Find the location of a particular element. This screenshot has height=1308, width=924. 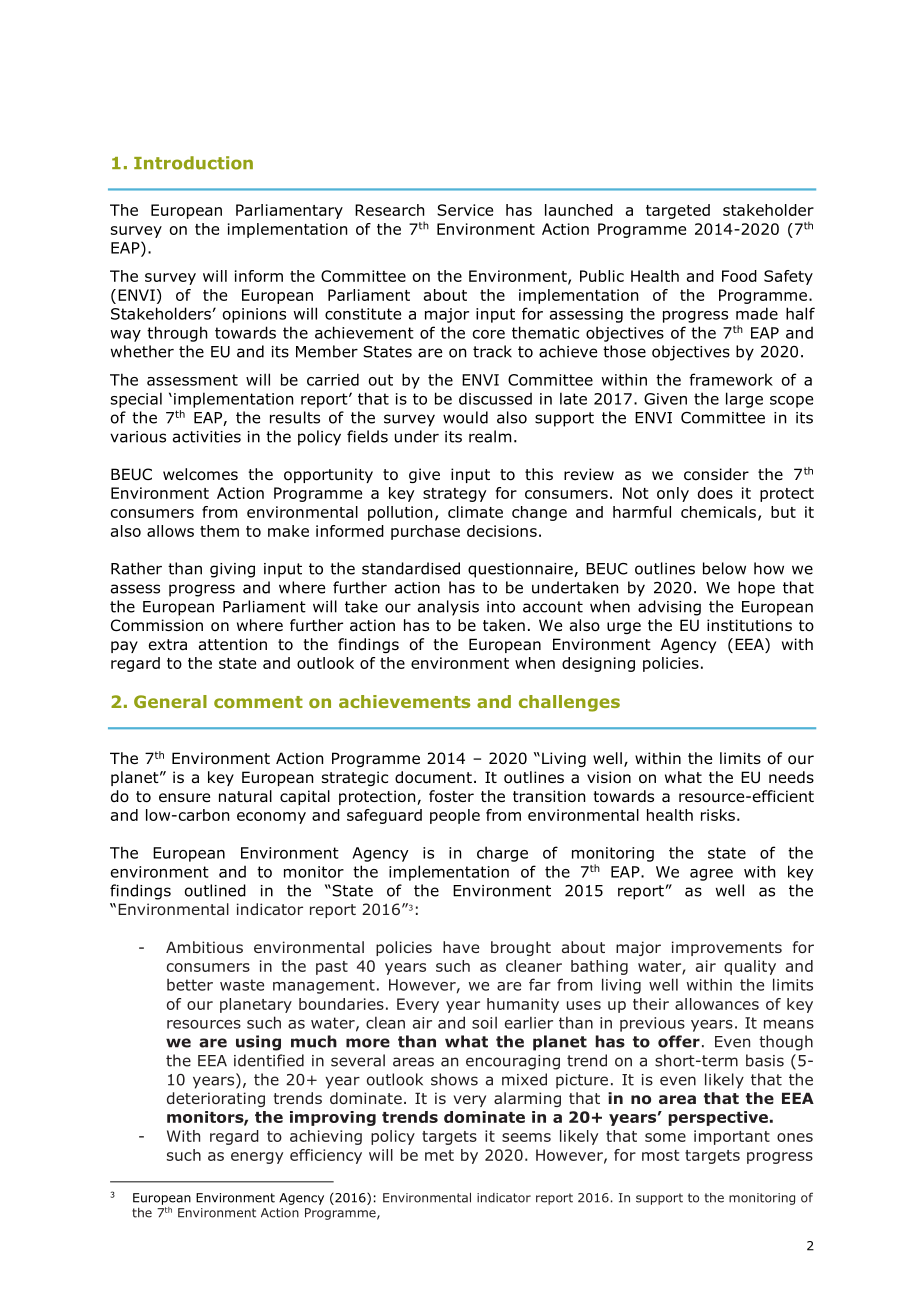

Introduction is located at coordinates (193, 163).
